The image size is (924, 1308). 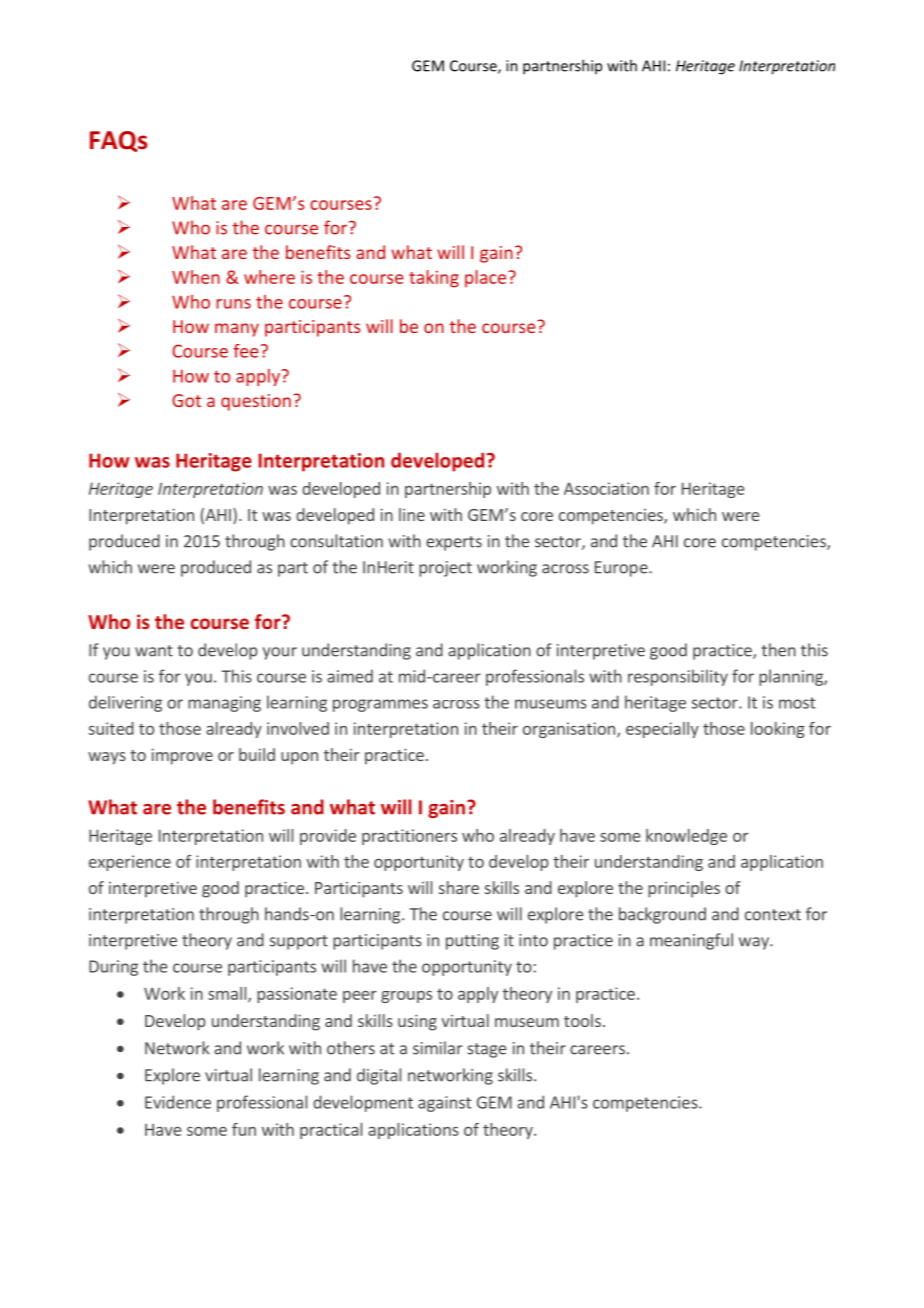 I want to click on putting, so click(x=472, y=942).
